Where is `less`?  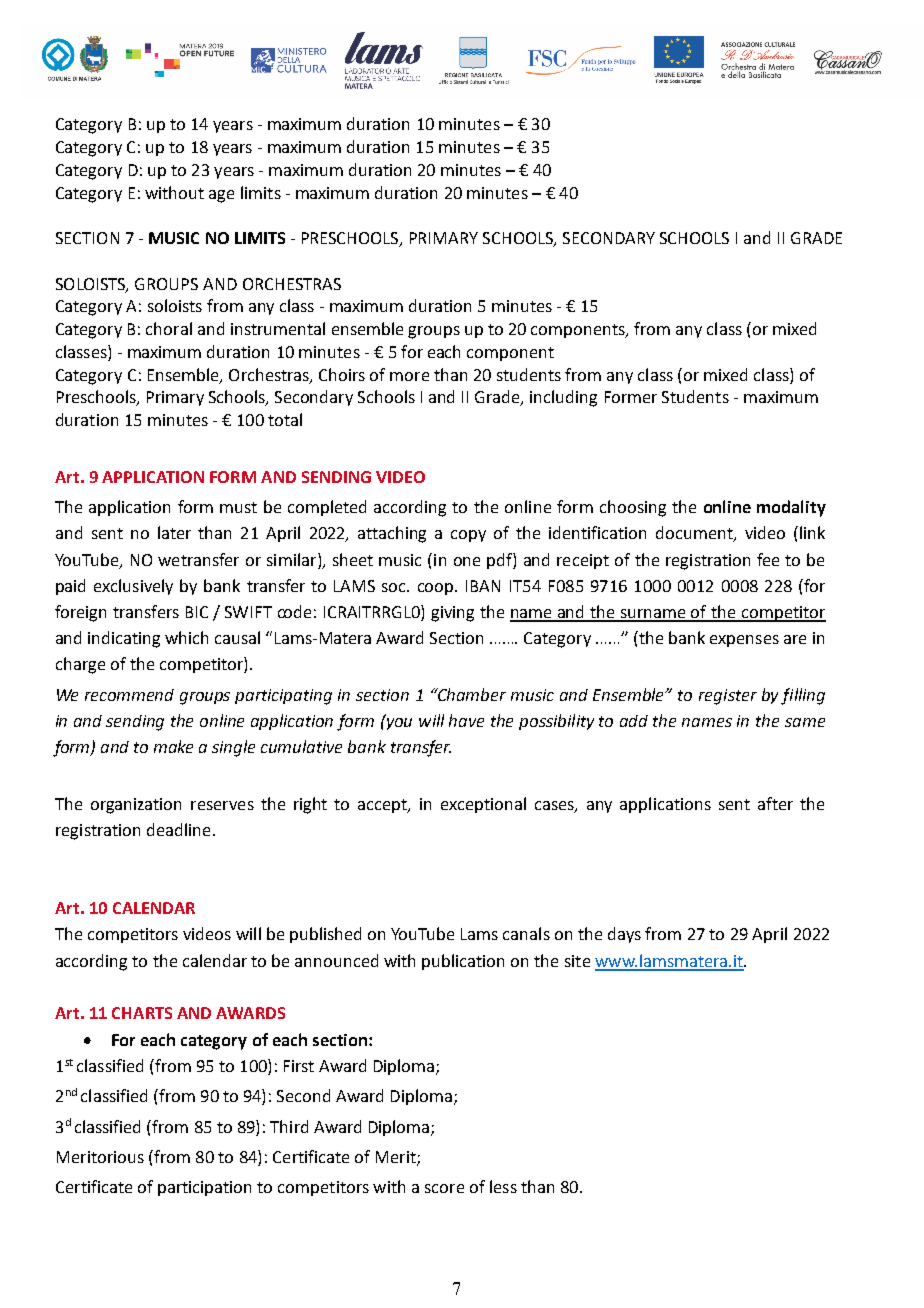
less is located at coordinates (503, 1186).
